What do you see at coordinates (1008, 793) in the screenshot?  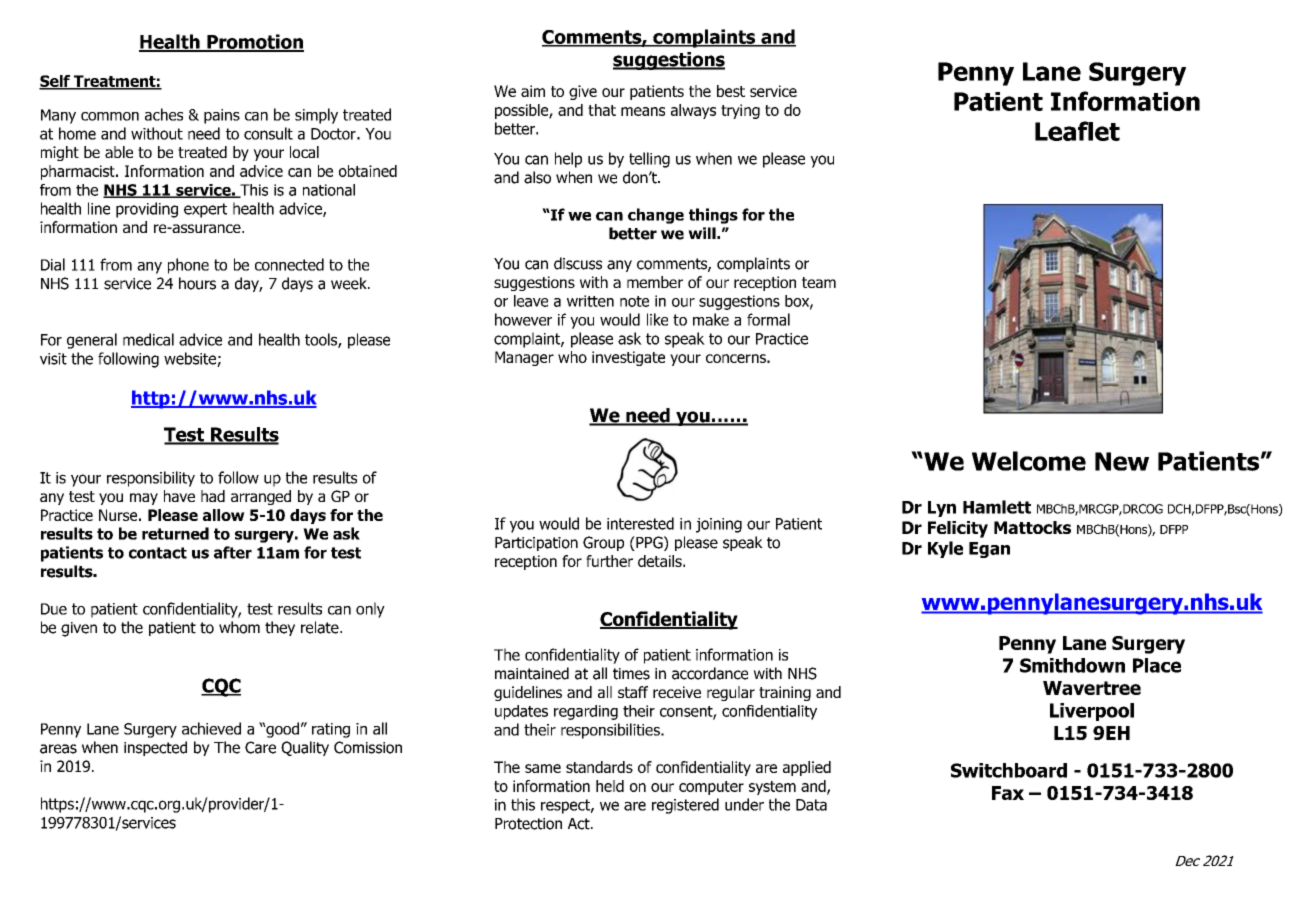 I see `Fax` at bounding box center [1008, 793].
